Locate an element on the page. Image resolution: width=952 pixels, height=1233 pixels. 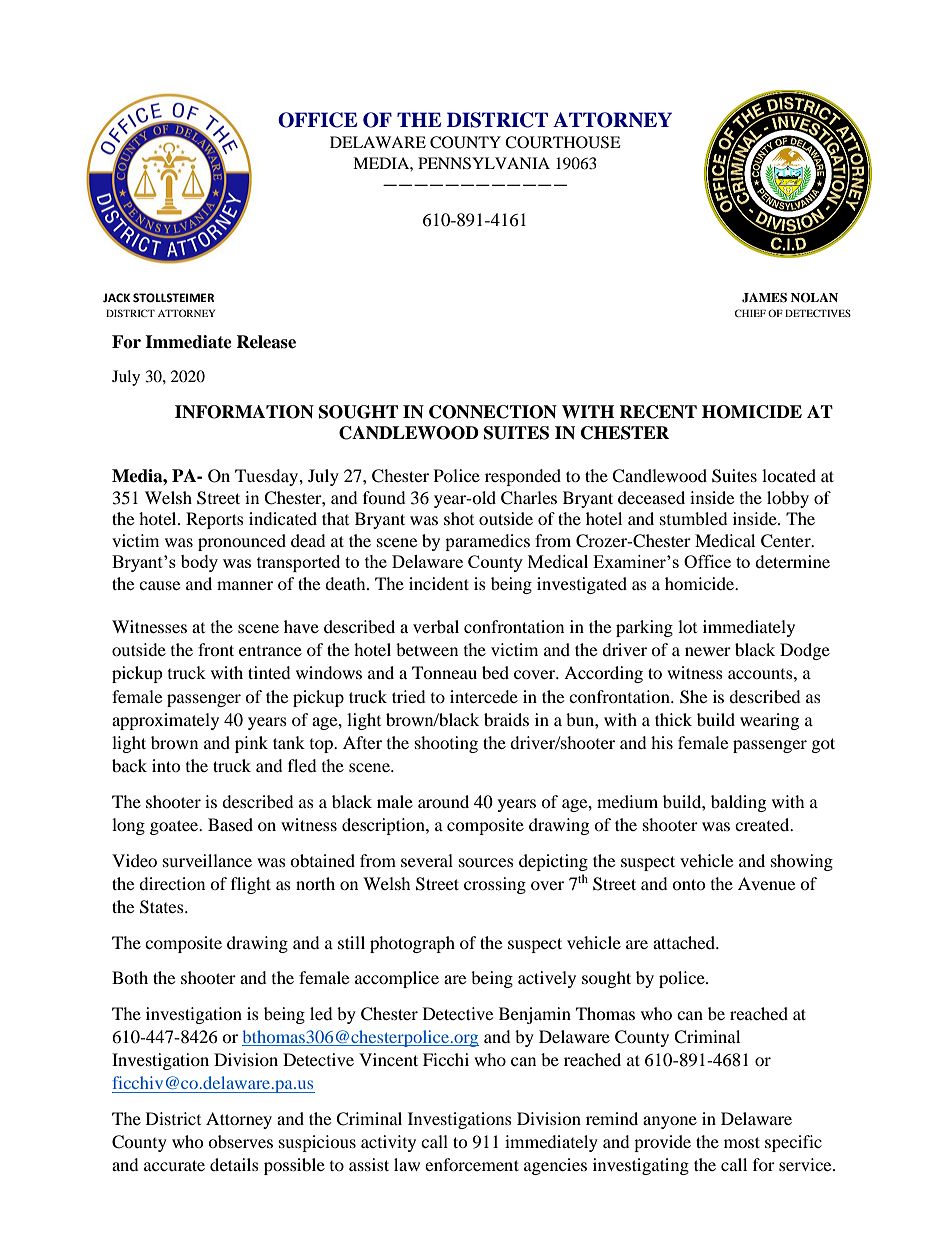
Reports is located at coordinates (215, 520).
